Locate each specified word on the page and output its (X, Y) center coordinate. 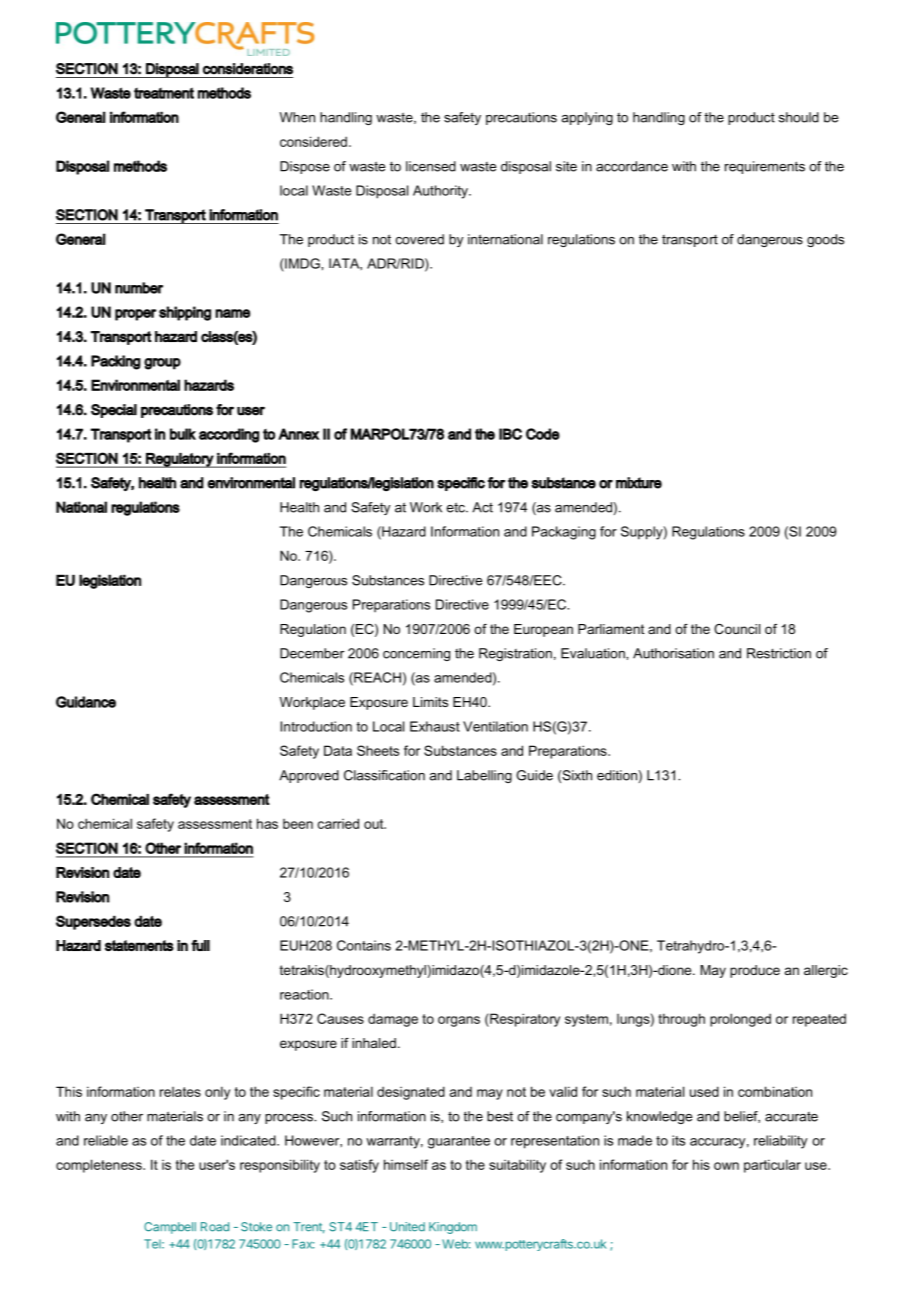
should (799, 117)
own (726, 1166)
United (407, 1227)
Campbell (170, 1228)
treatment (164, 93)
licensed (431, 166)
